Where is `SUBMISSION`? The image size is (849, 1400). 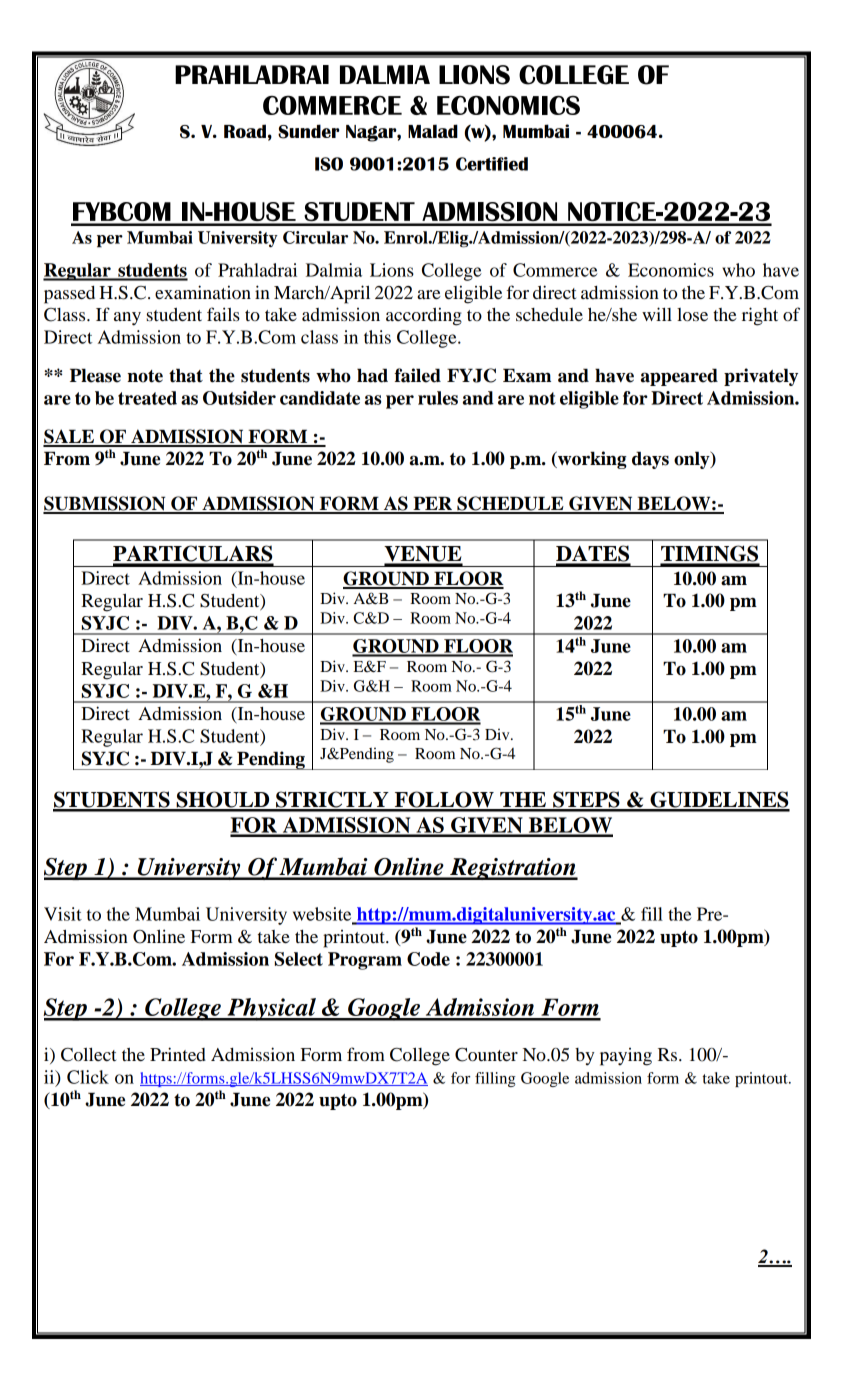 SUBMISSION is located at coordinates (105, 504).
